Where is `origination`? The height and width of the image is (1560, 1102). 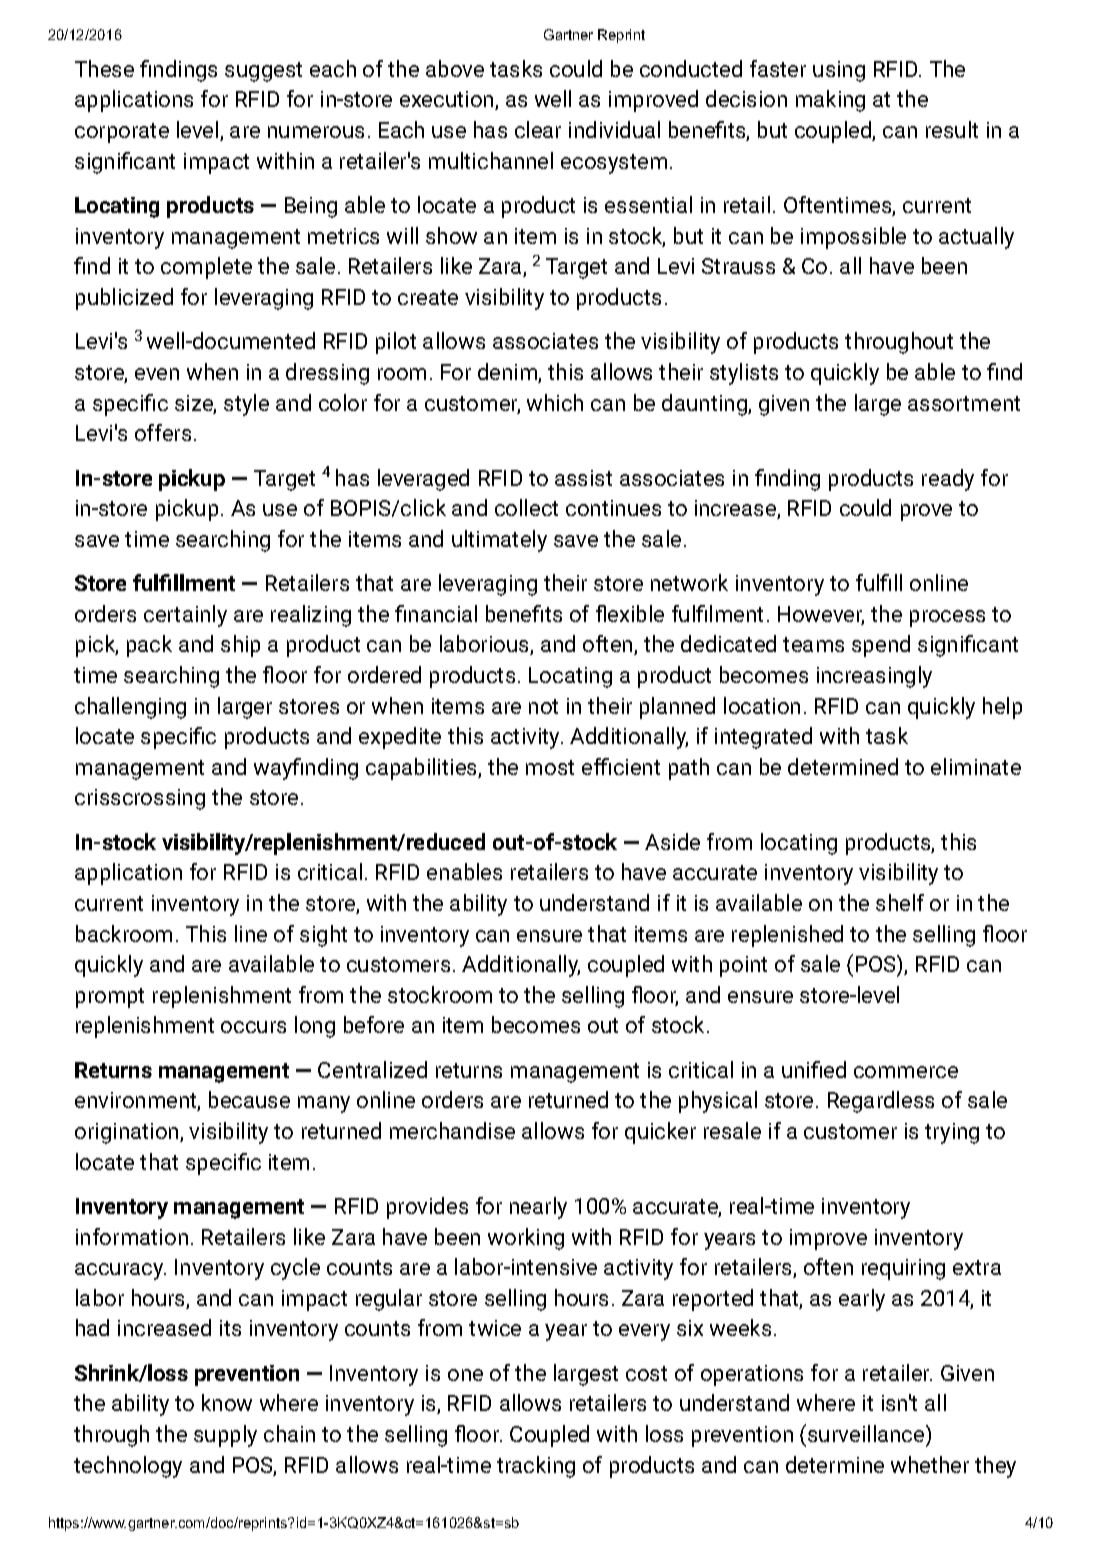 origination is located at coordinates (128, 1133).
